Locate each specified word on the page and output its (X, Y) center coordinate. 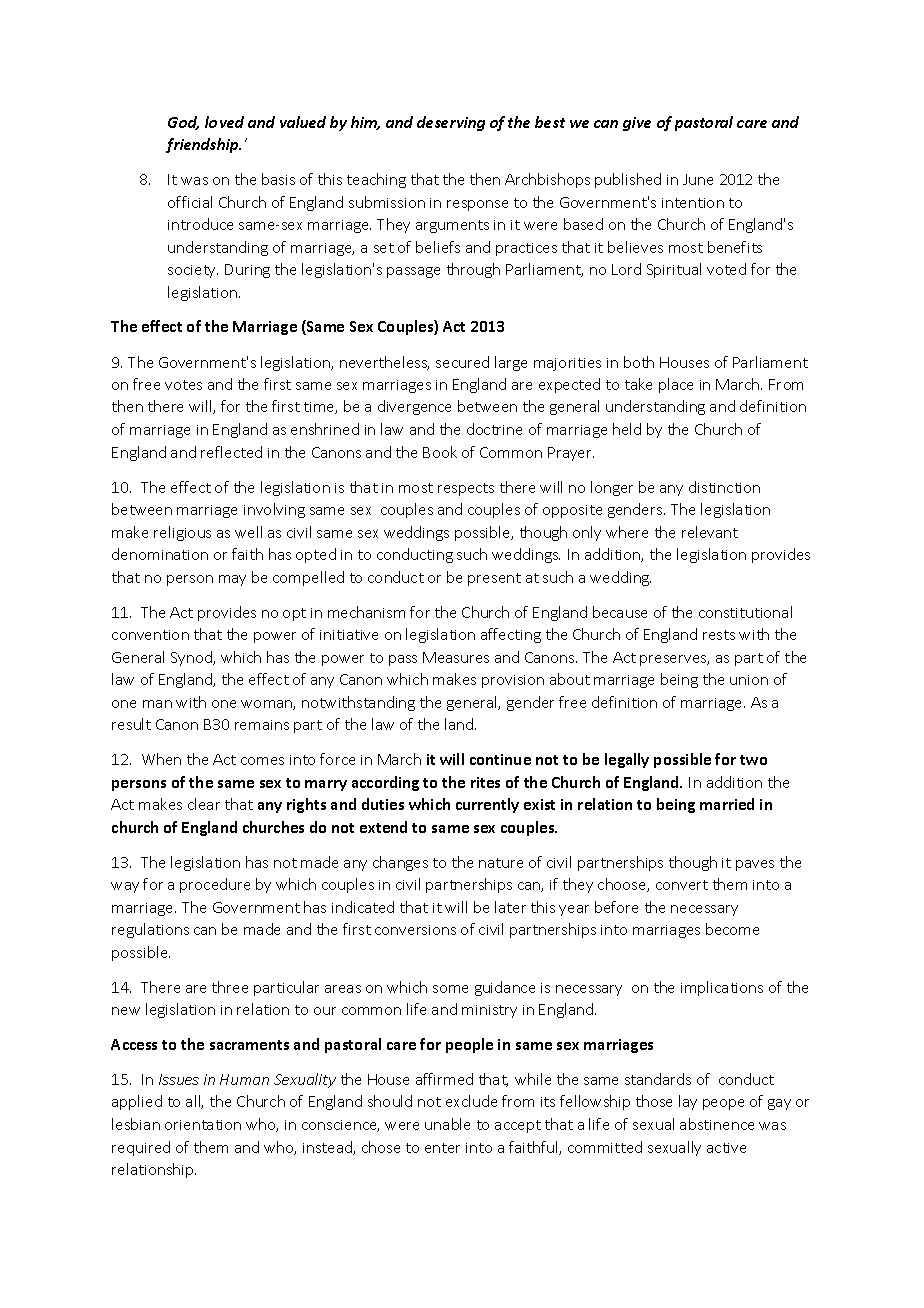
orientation (203, 1125)
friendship (203, 145)
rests (719, 635)
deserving (451, 123)
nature (501, 863)
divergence (414, 407)
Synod (192, 658)
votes (183, 385)
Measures (456, 657)
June (698, 179)
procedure (215, 885)
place (676, 385)
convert (682, 885)
